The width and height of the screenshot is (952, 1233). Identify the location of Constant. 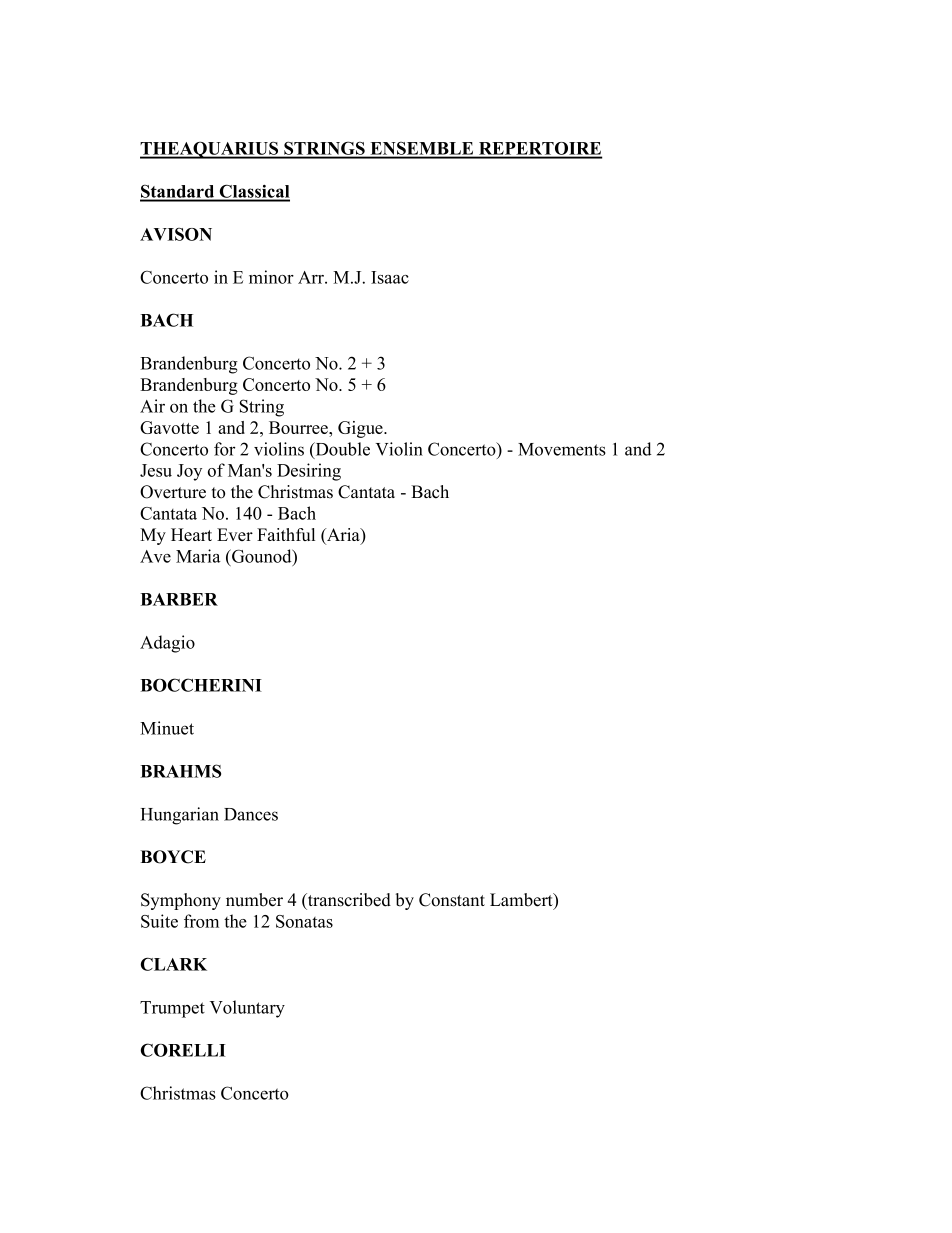
(452, 900).
